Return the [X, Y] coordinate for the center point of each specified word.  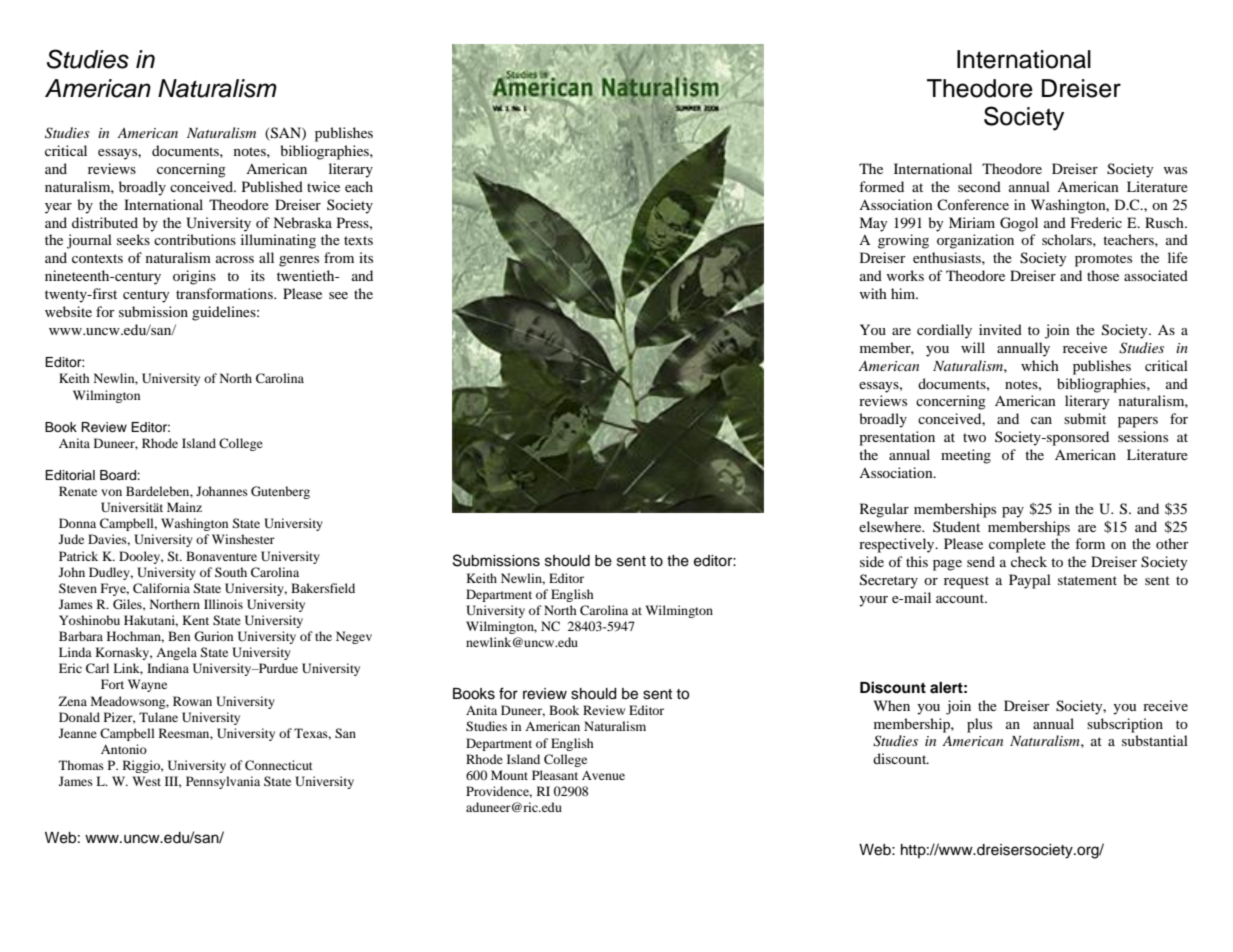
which [1040, 365]
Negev [354, 637]
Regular [884, 510]
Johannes [222, 491]
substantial [1155, 740]
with [873, 293]
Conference [973, 204]
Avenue [603, 775]
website [68, 311]
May [873, 224]
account [961, 598]
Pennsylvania [223, 782]
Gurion [213, 636]
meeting [966, 456]
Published [272, 186]
